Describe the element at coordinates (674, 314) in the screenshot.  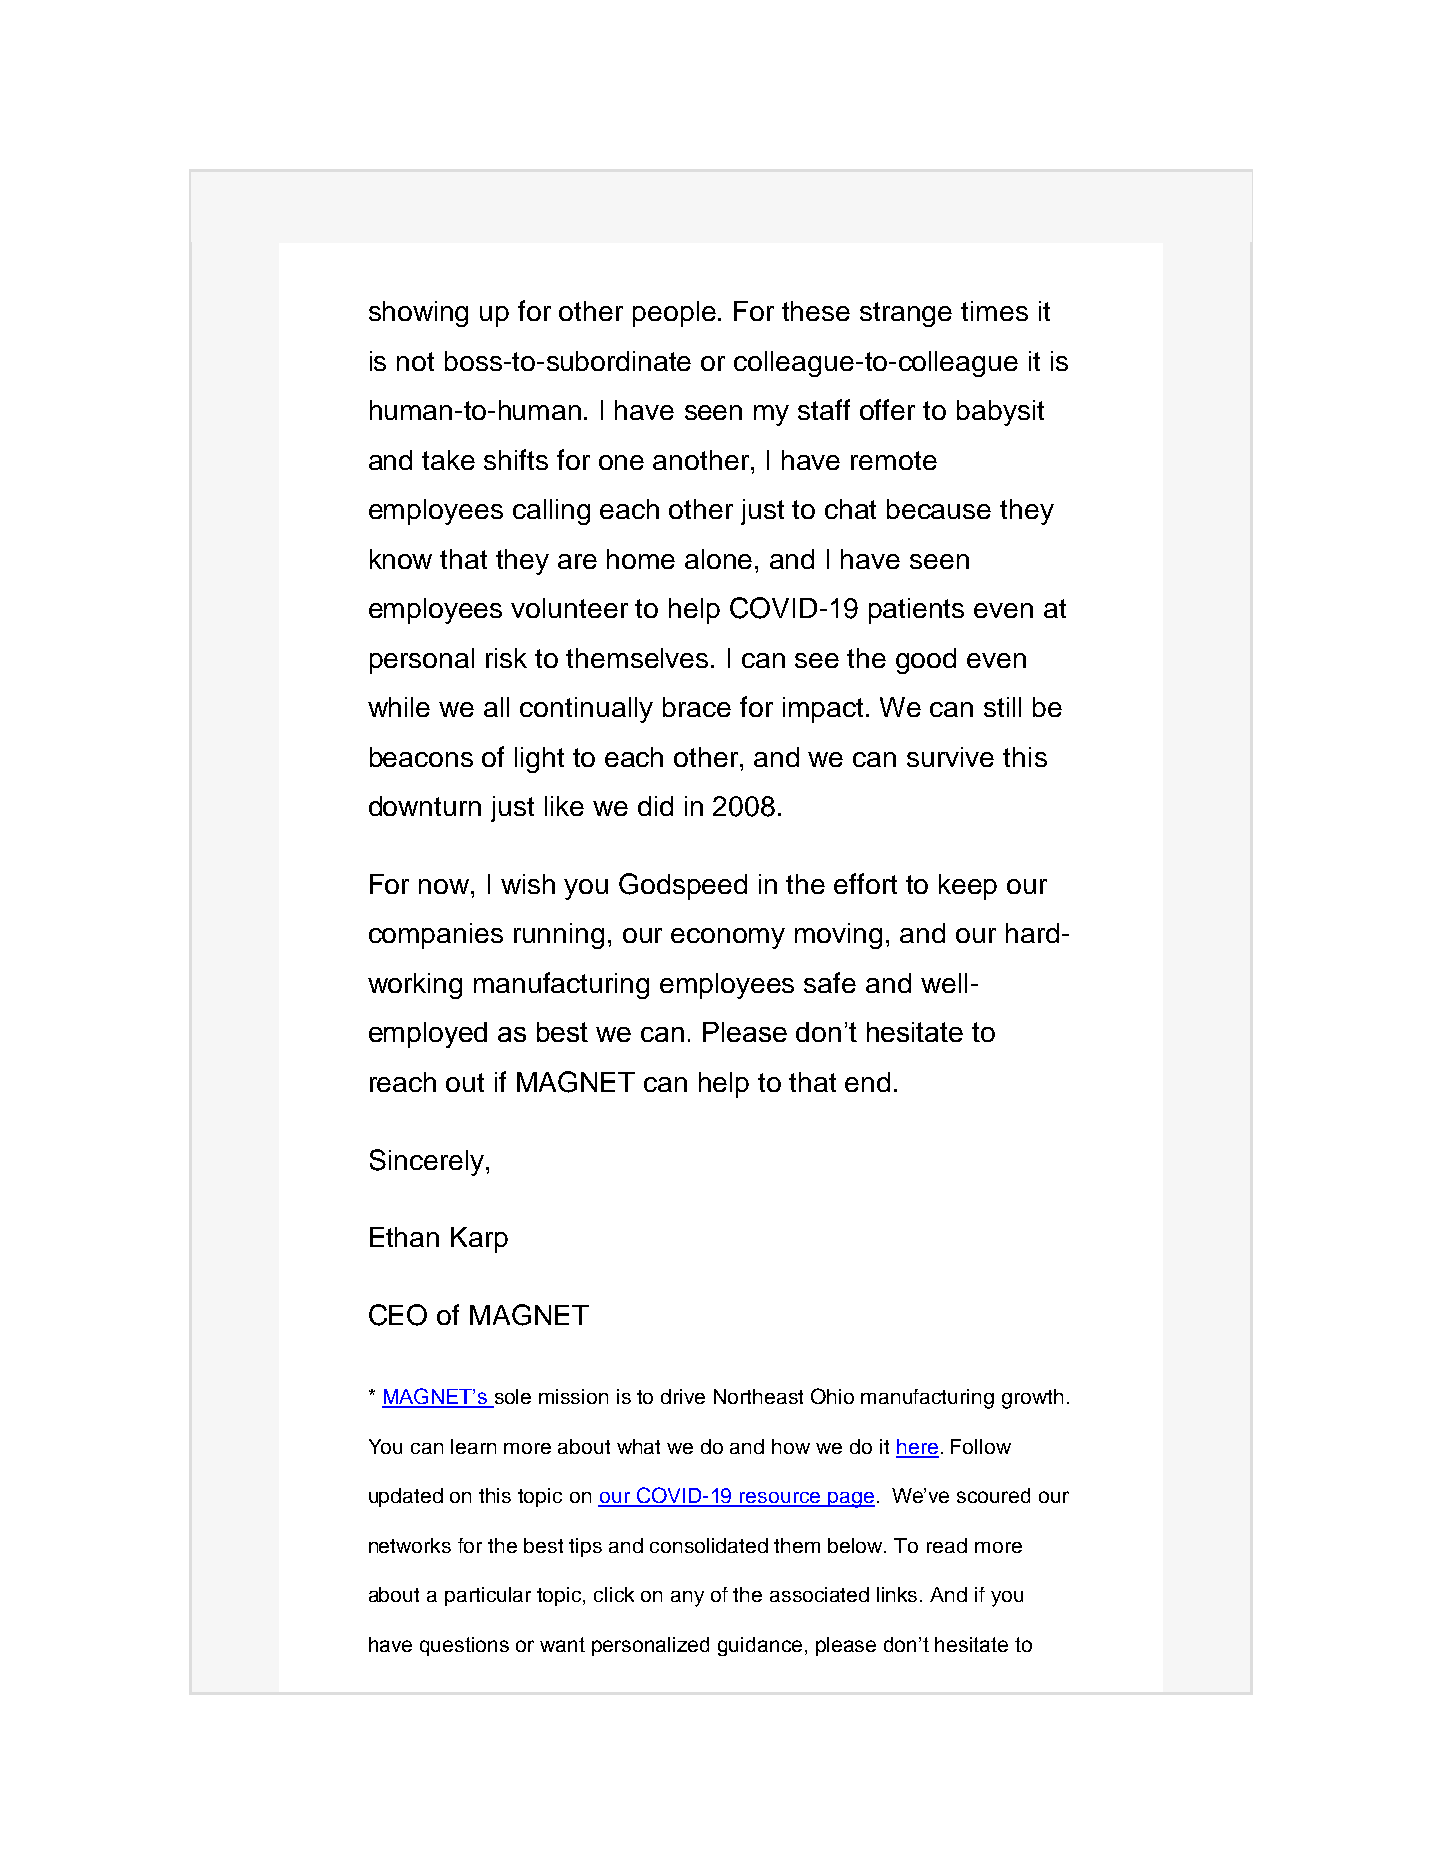
I see `people` at that location.
